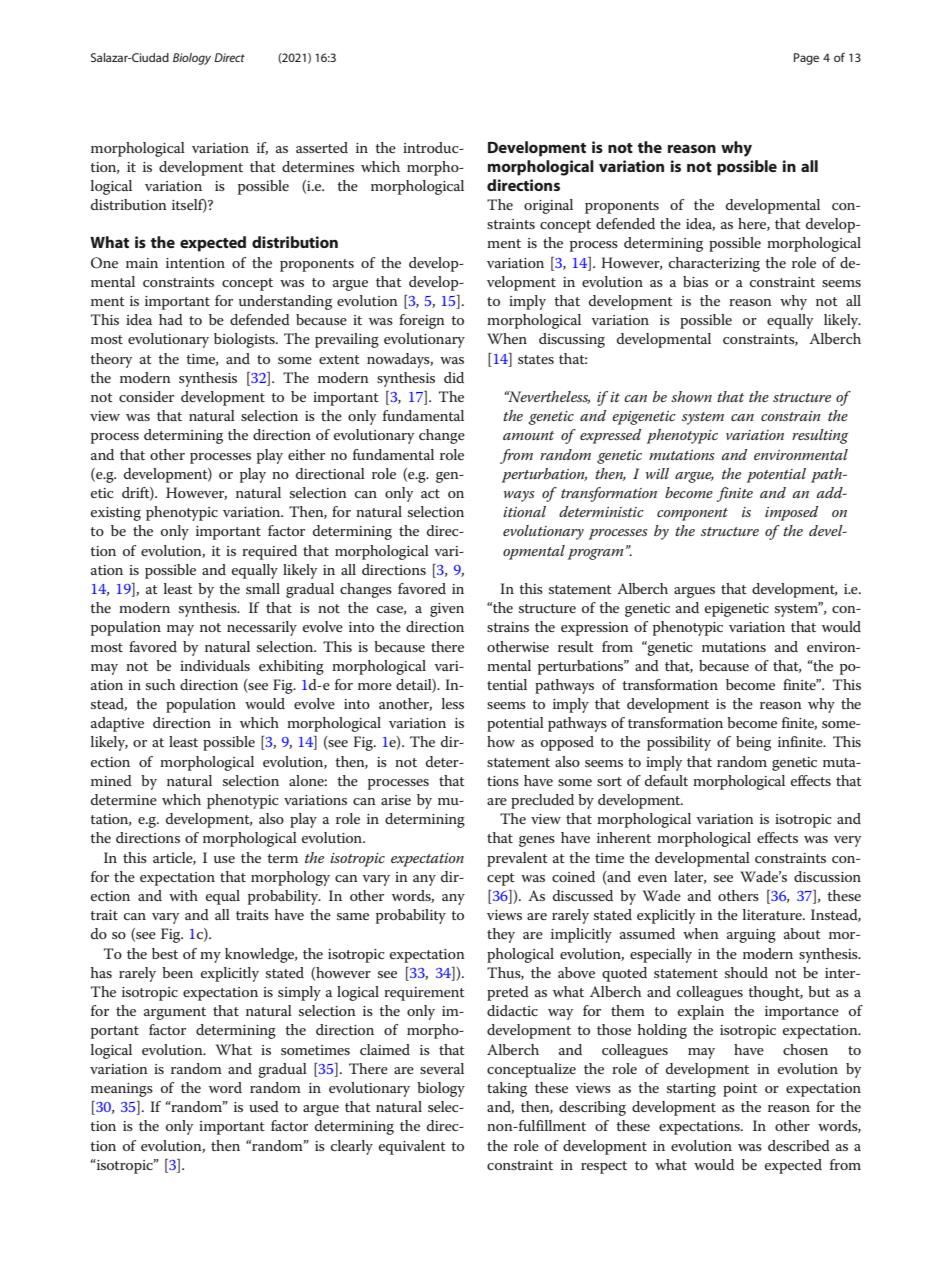  I want to click on states, so click(536, 359).
